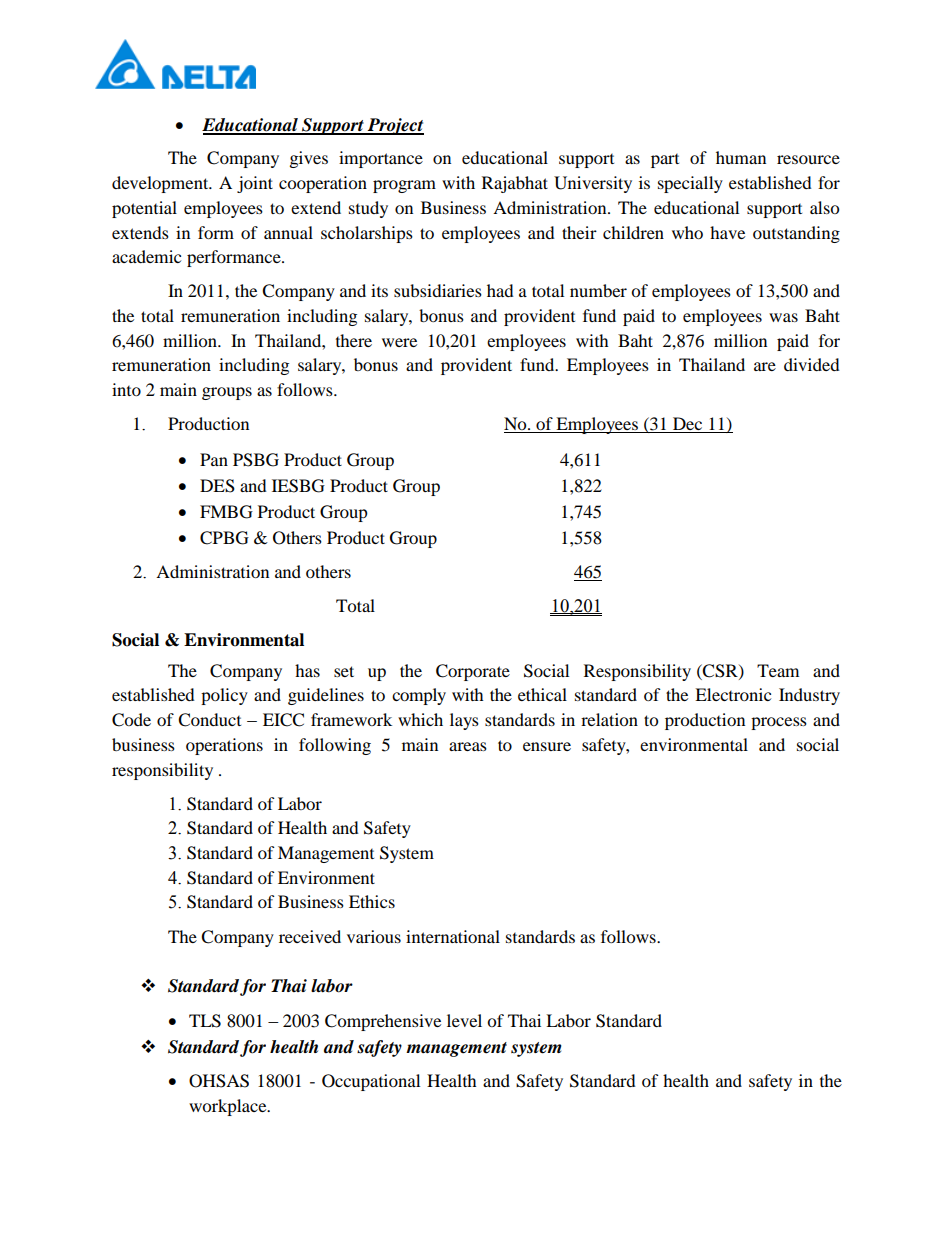 This document has height=1233, width=952. Describe the element at coordinates (224, 746) in the document. I see `operations` at that location.
